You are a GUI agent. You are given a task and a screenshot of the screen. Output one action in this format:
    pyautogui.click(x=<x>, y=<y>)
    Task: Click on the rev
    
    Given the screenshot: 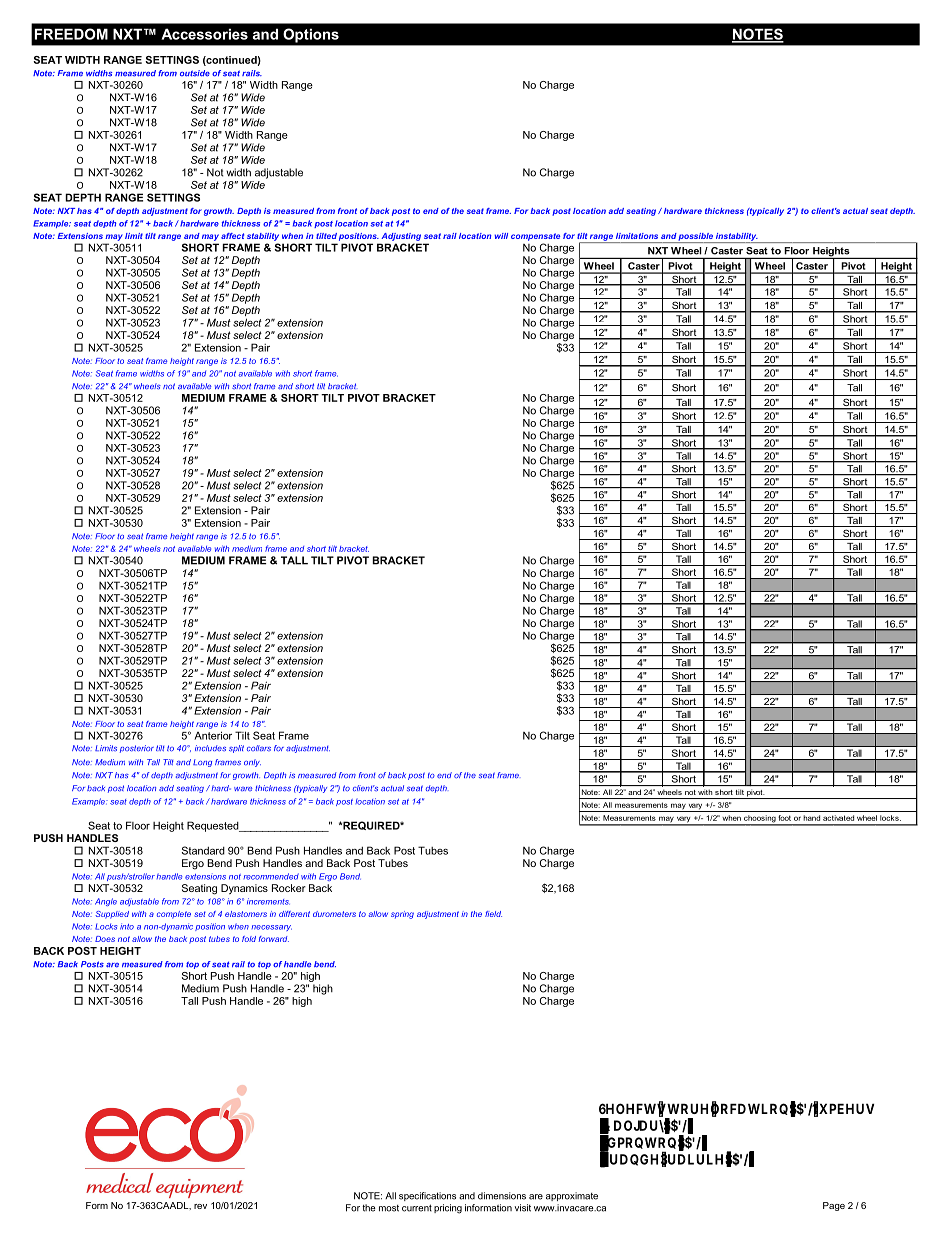 What is the action you would take?
    pyautogui.click(x=200, y=1206)
